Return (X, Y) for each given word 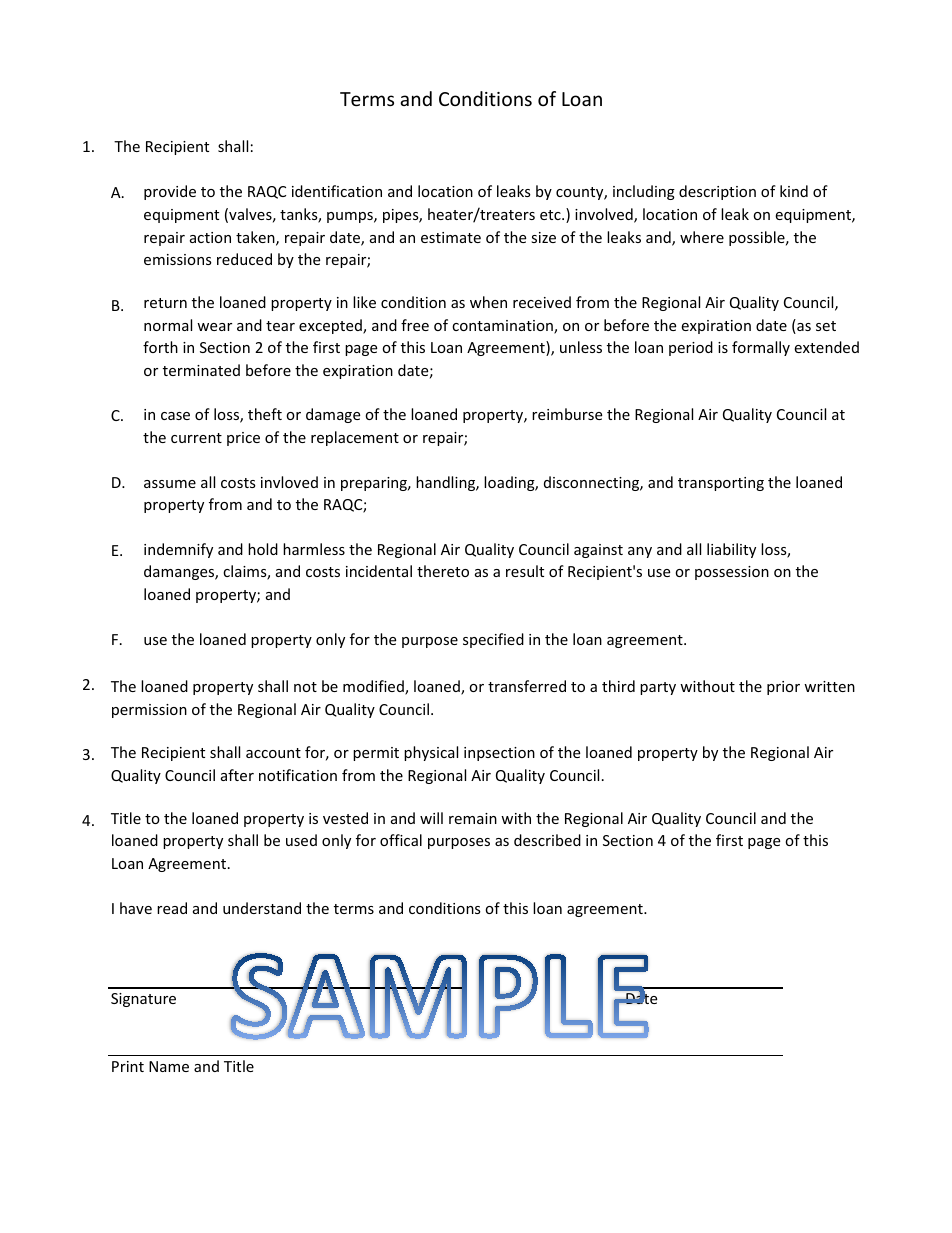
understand (262, 908)
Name (169, 1066)
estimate (451, 237)
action (210, 237)
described (547, 840)
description (717, 192)
